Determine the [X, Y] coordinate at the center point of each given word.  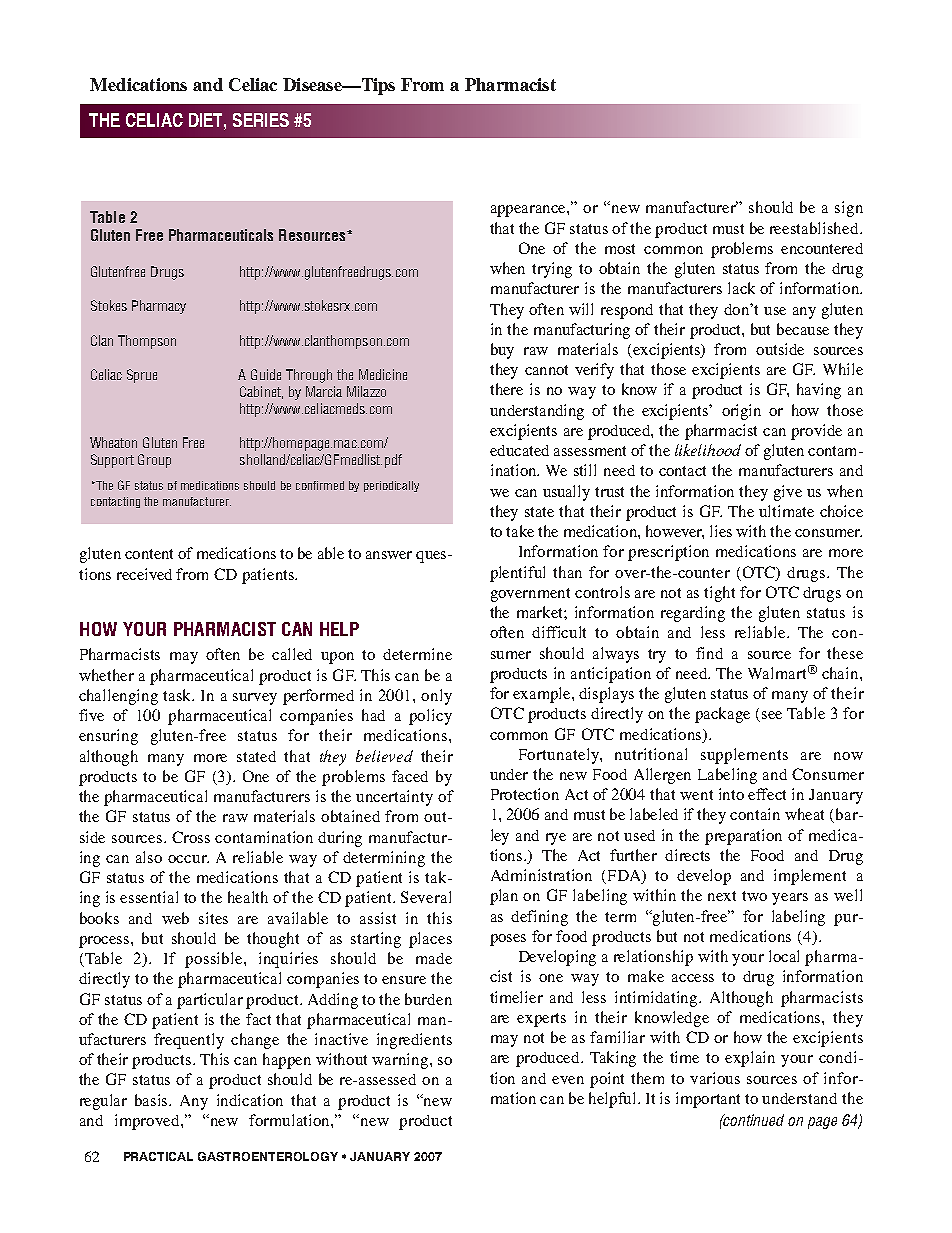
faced [410, 776]
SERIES [261, 120]
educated [519, 450]
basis [153, 1100]
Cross [191, 837]
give [788, 493]
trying [552, 270]
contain [755, 814]
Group [154, 461]
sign [849, 209]
